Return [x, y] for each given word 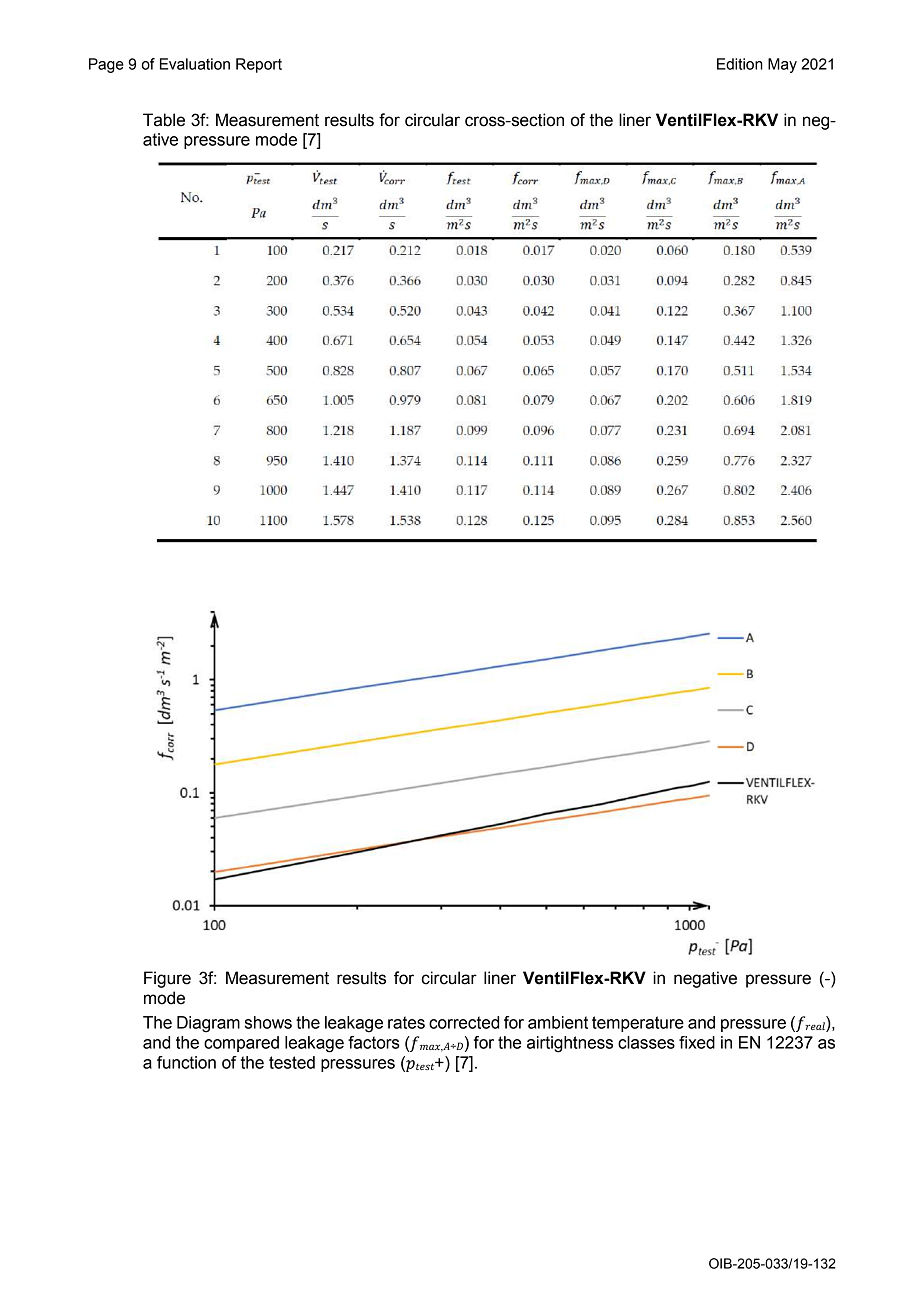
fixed [697, 1042]
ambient [558, 1022]
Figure [167, 979]
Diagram [208, 1024]
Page [106, 65]
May [782, 65]
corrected [464, 1022]
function [186, 1062]
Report [259, 65]
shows [268, 1022]
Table [164, 120]
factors [374, 1042]
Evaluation [195, 64]
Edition [740, 64]
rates [406, 1022]
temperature [638, 1024]
